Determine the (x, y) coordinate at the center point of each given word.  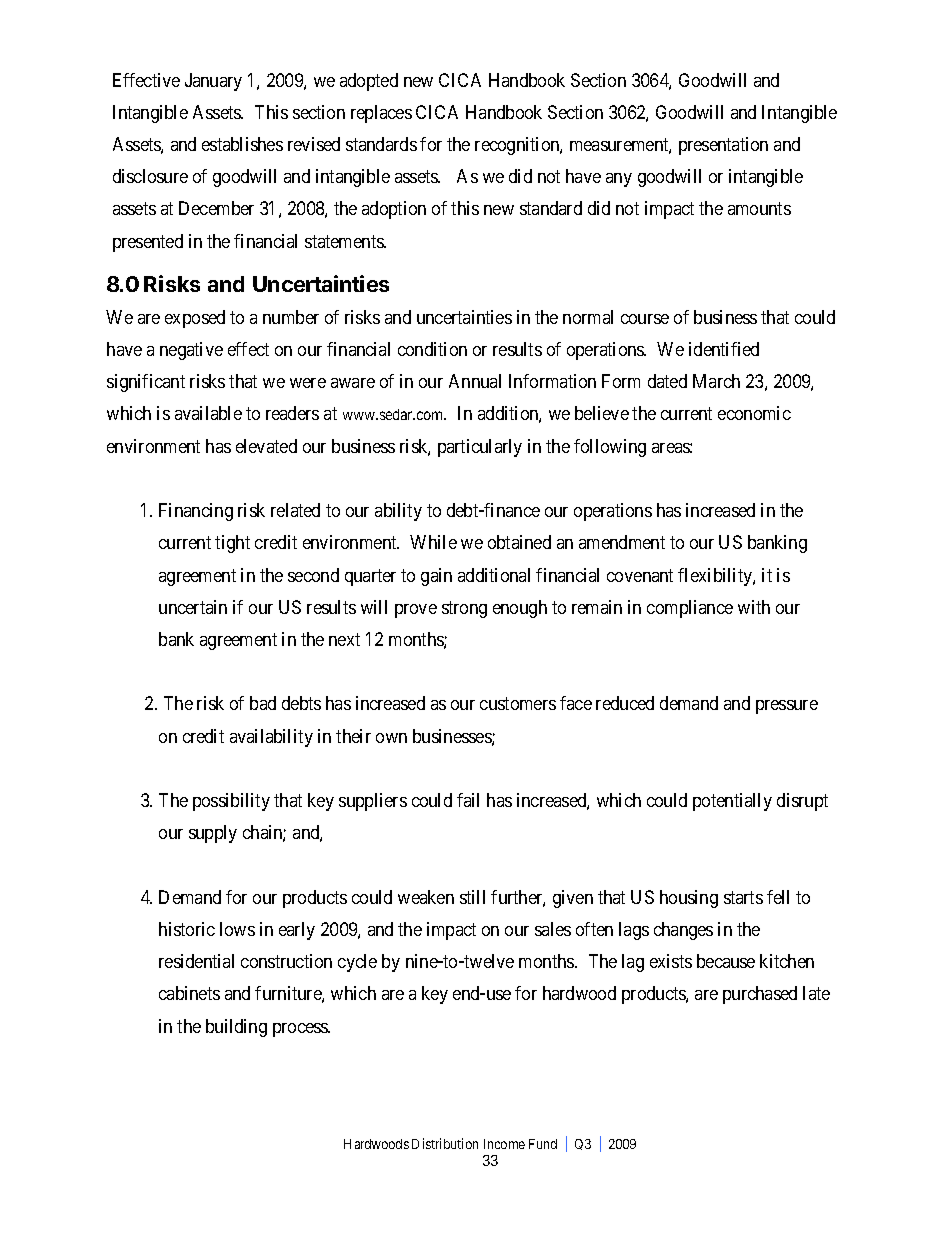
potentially (732, 802)
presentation (723, 146)
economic (754, 413)
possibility (231, 802)
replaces (381, 114)
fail (468, 800)
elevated (266, 446)
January (213, 82)
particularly (480, 448)
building (236, 1028)
